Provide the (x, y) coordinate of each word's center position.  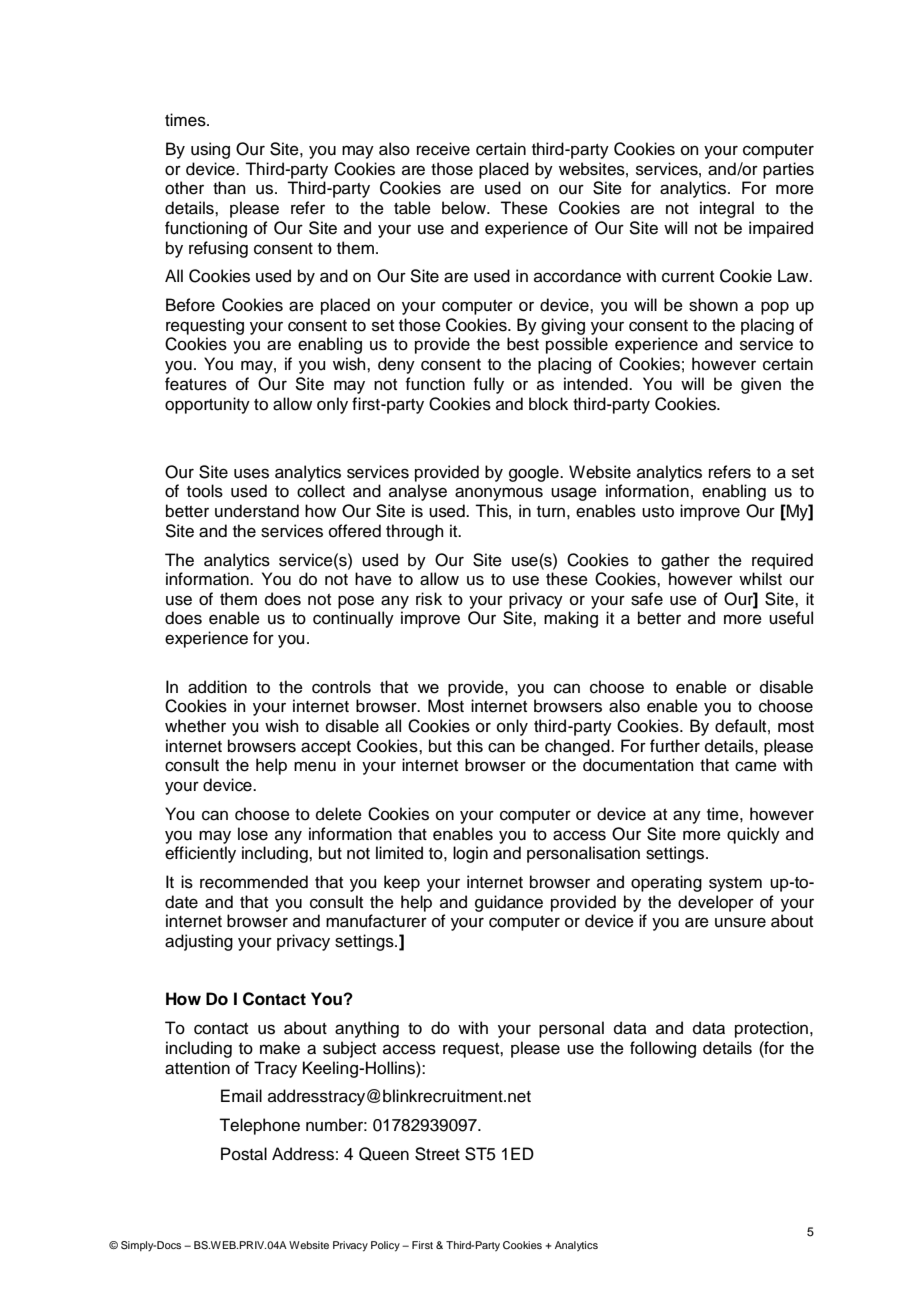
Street (437, 1154)
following (663, 1049)
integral (727, 209)
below (465, 208)
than (229, 187)
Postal (244, 1154)
